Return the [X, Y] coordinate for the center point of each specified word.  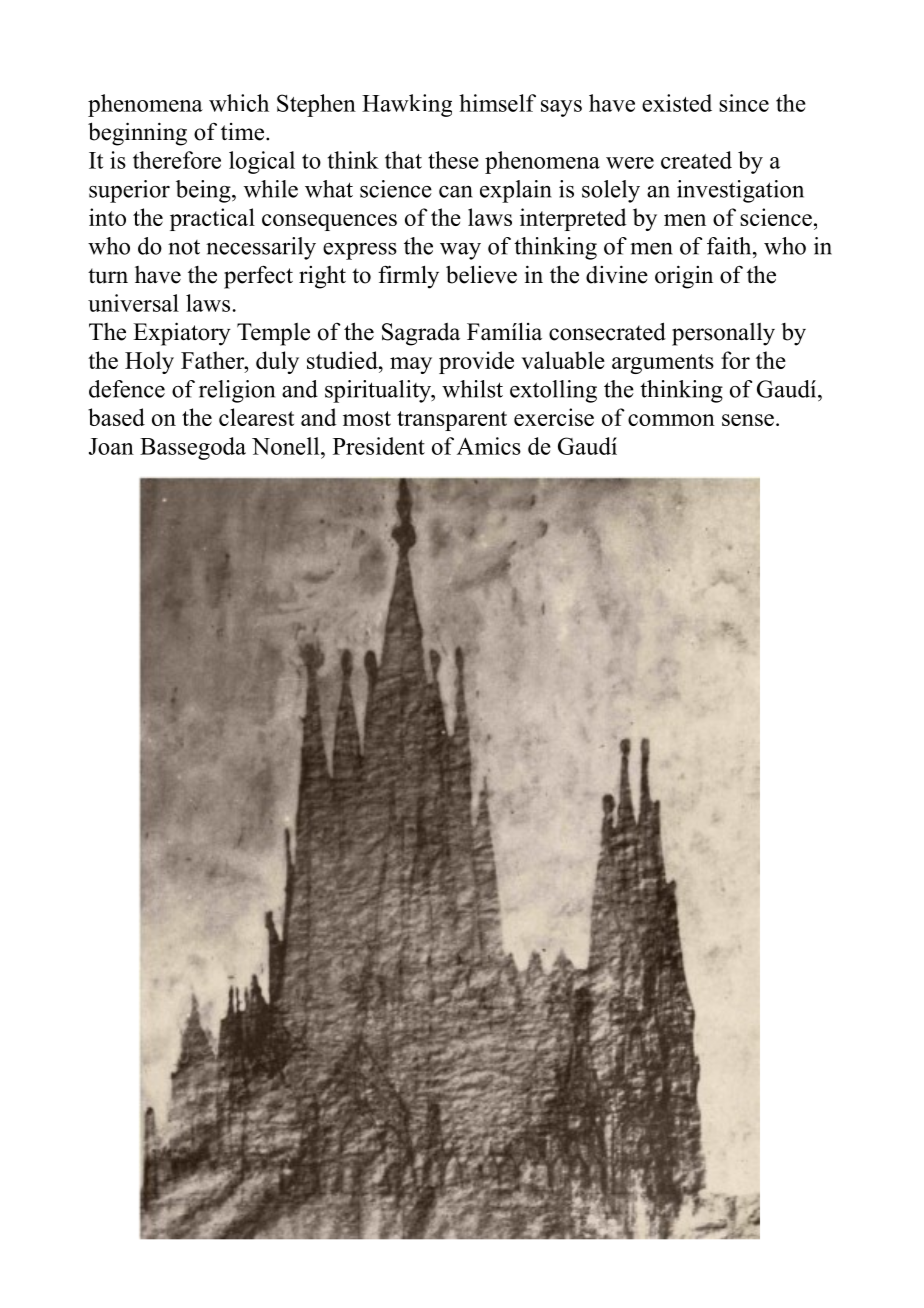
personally [723, 334]
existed [677, 103]
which [239, 103]
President [379, 446]
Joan [111, 446]
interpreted [573, 219]
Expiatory [182, 334]
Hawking [407, 105]
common [671, 420]
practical [212, 219]
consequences [329, 222]
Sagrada [421, 334]
